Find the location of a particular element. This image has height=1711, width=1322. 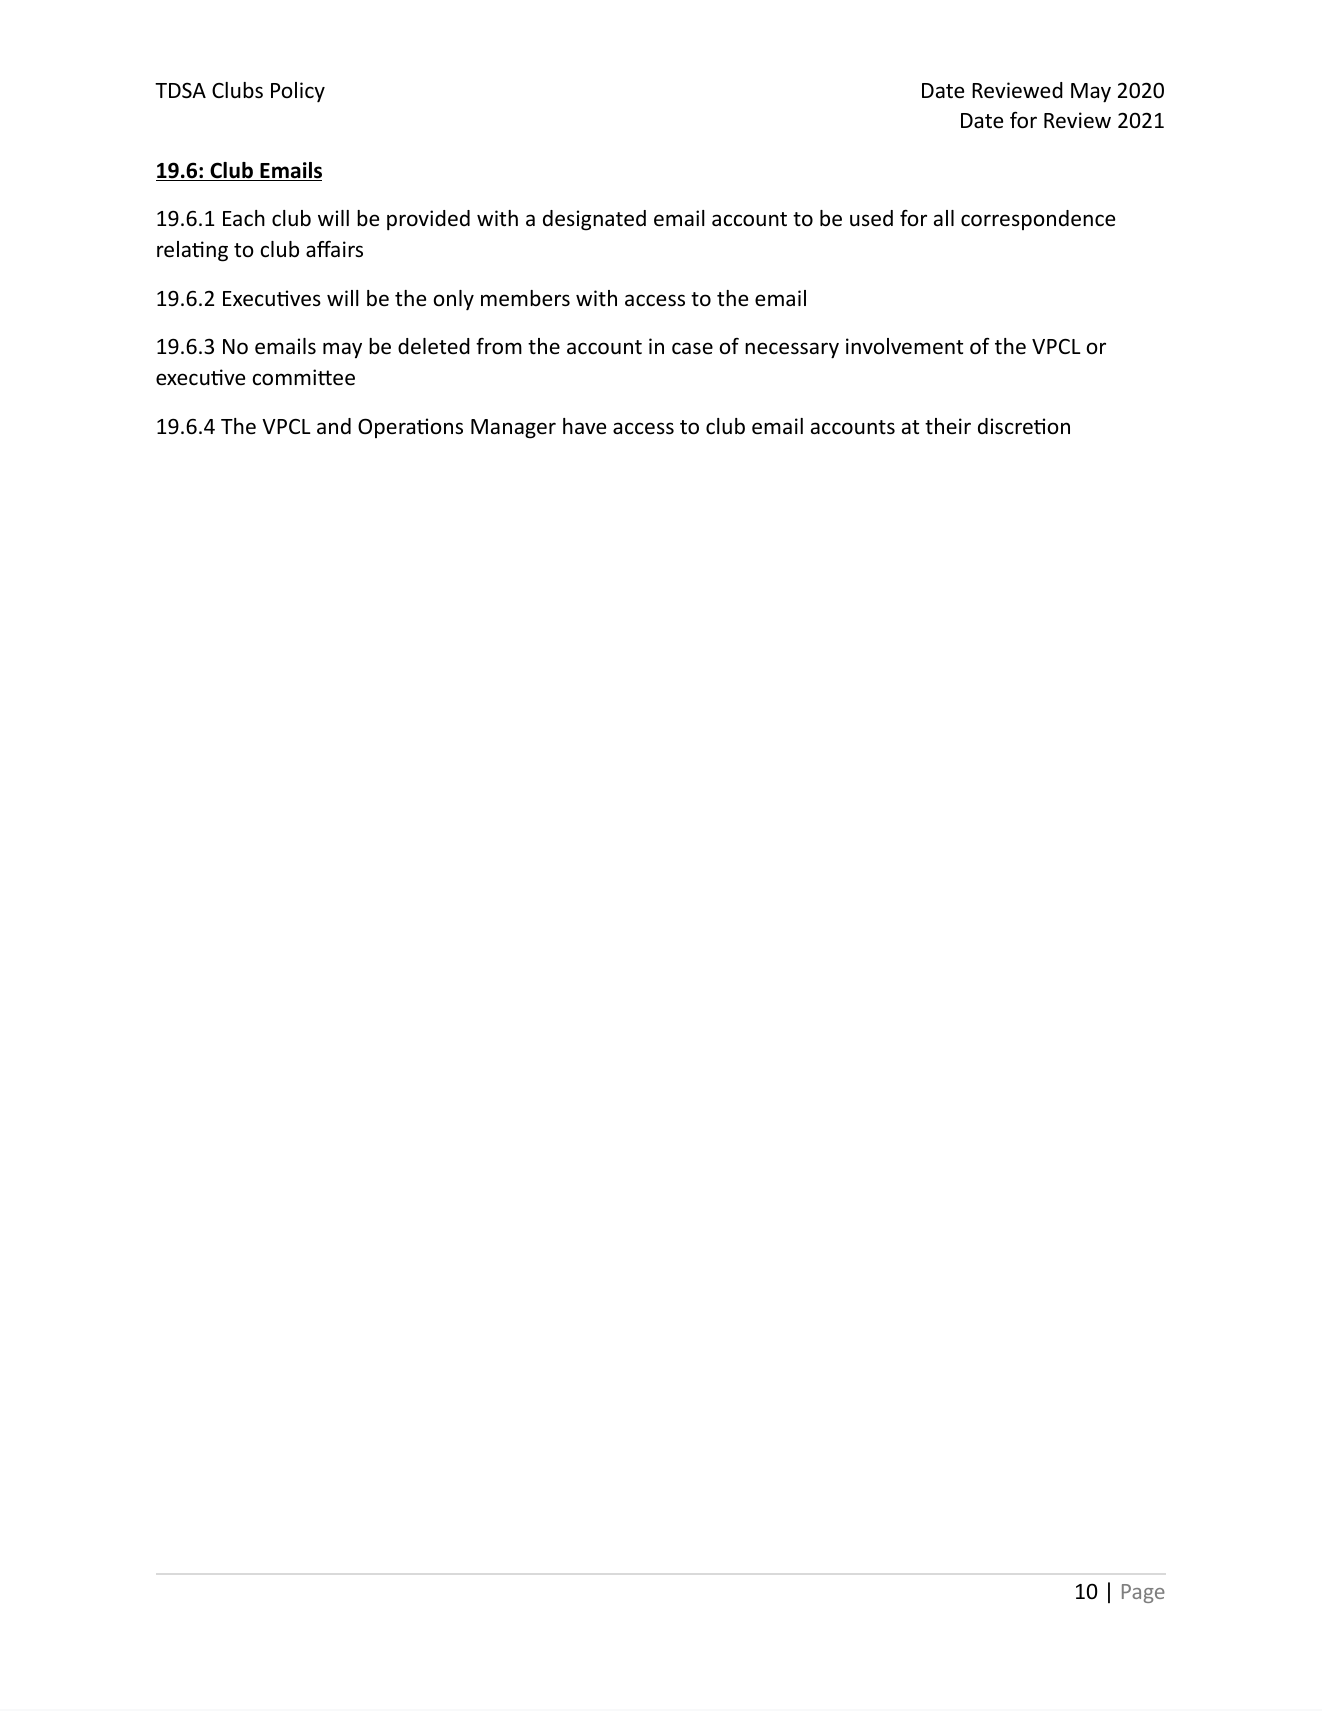

and is located at coordinates (334, 426).
